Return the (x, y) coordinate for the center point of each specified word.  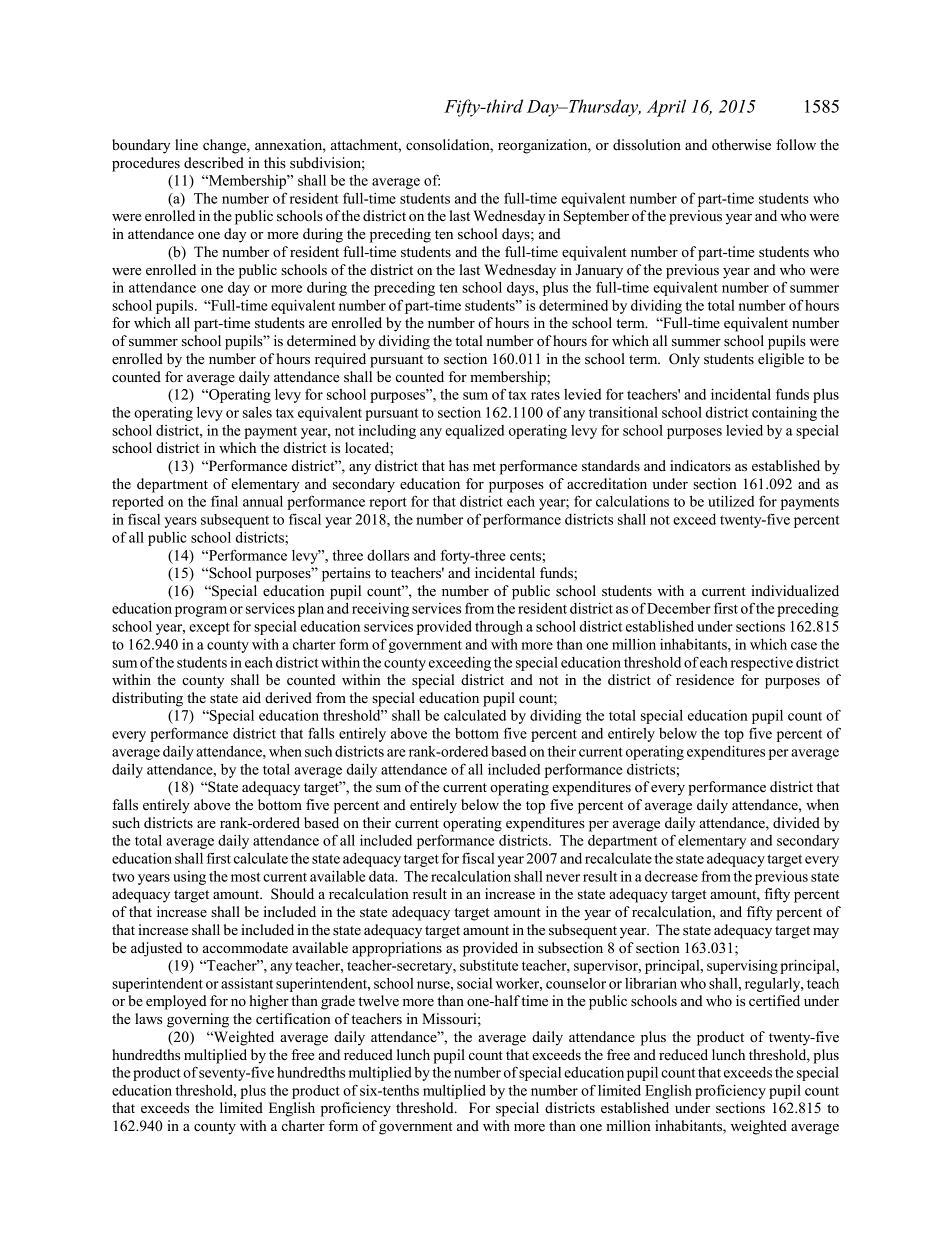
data (383, 876)
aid (251, 697)
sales (257, 412)
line (186, 144)
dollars (388, 555)
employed (176, 1002)
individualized (795, 591)
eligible (781, 360)
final (224, 501)
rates (545, 395)
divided (796, 823)
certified (774, 1001)
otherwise (741, 145)
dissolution (647, 145)
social (474, 983)
